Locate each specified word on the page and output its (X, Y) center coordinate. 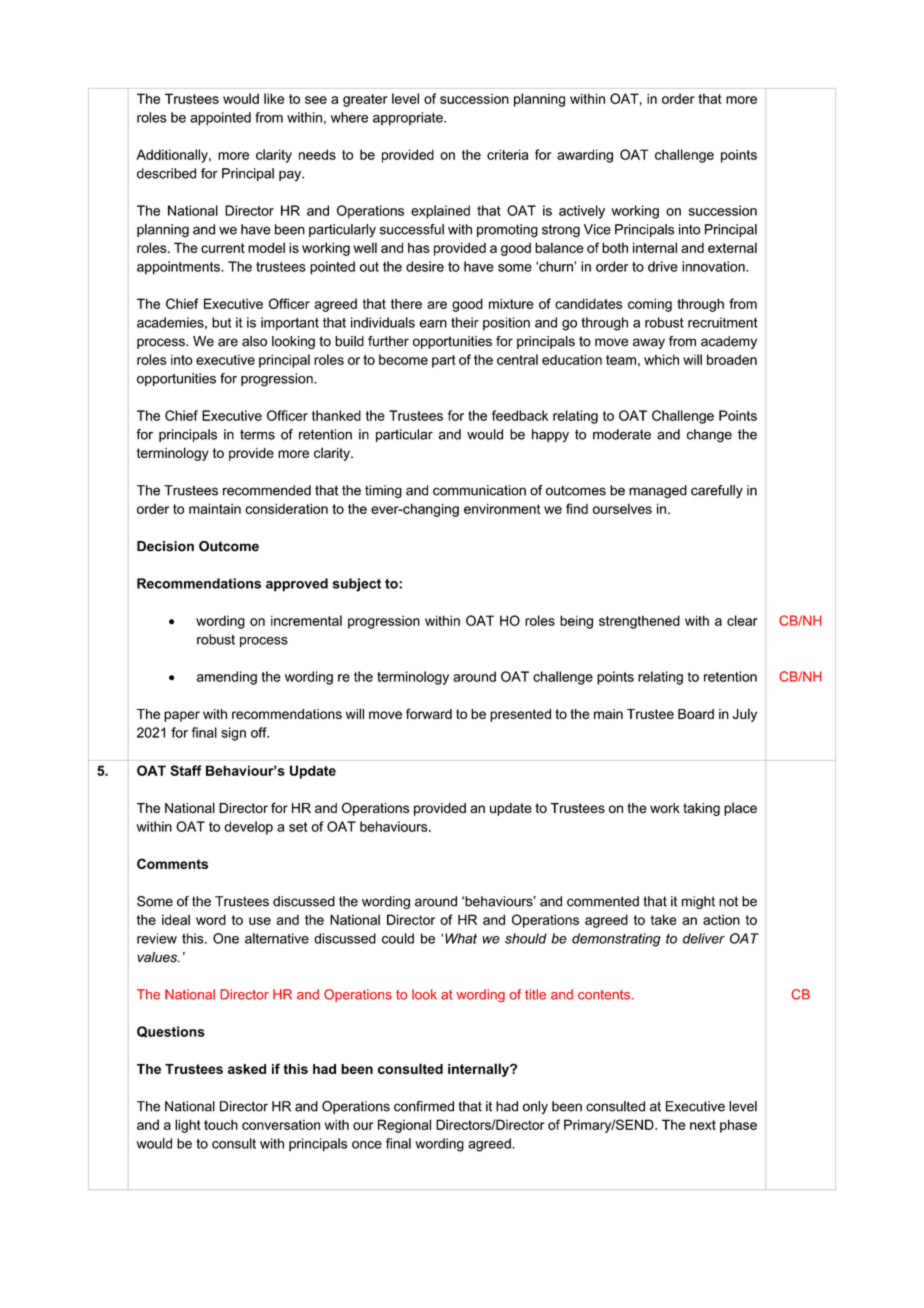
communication (479, 490)
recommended (267, 490)
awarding (585, 156)
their (465, 322)
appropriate (409, 119)
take (664, 919)
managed (658, 491)
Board (696, 714)
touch (221, 1125)
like (274, 98)
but (221, 322)
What (461, 938)
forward (429, 713)
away (649, 343)
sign (233, 734)
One (226, 938)
